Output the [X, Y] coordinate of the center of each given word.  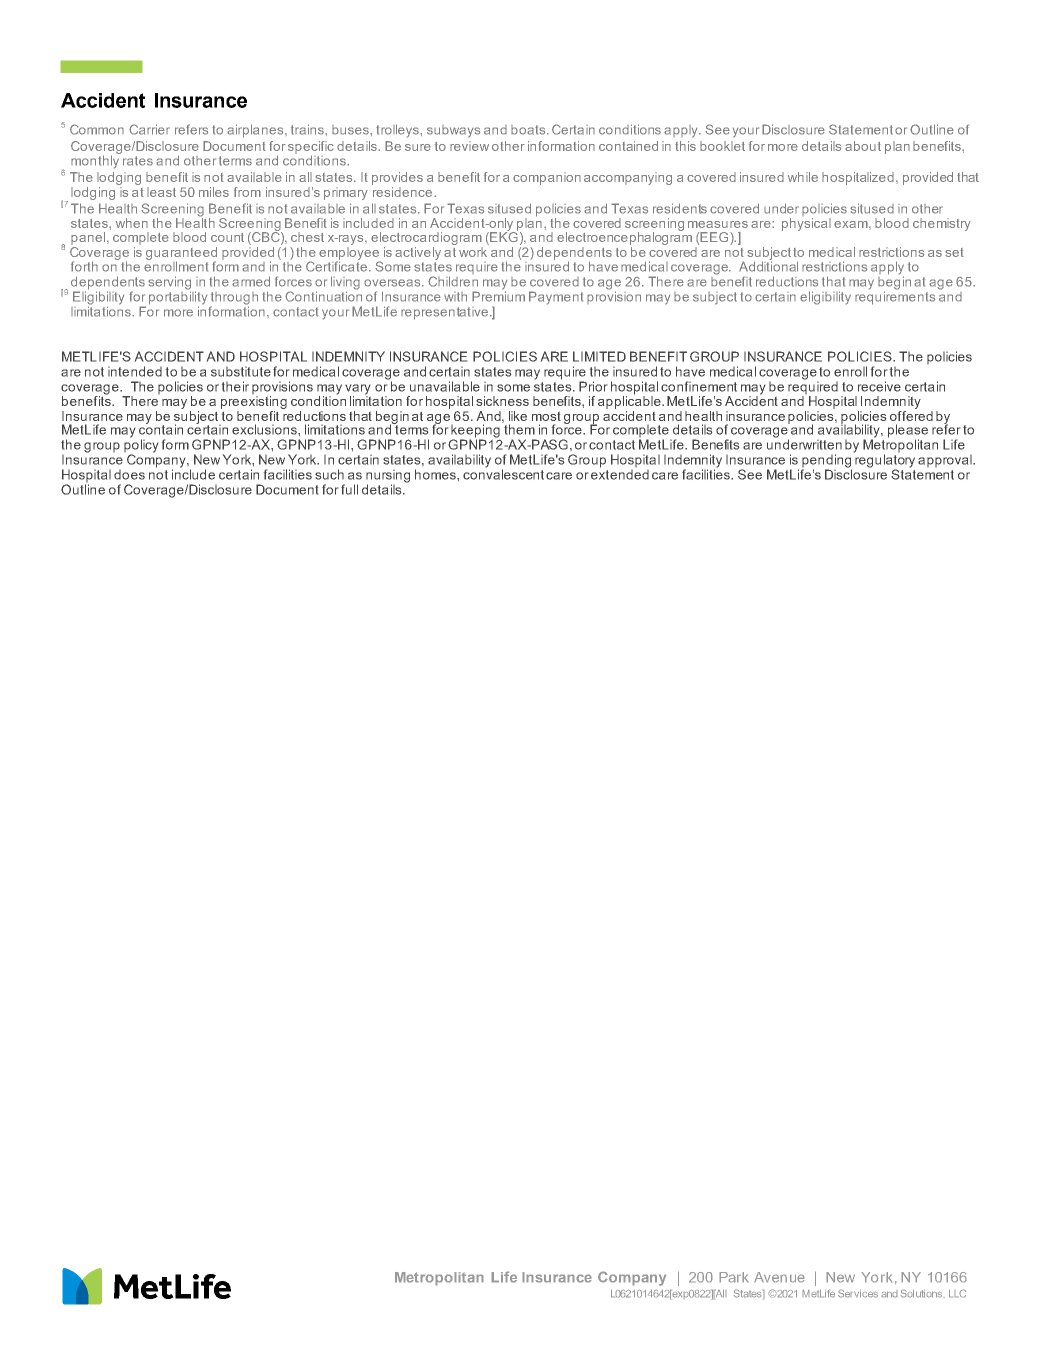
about [863, 146]
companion [547, 178]
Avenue [779, 1277]
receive [879, 386]
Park [734, 1277]
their [235, 386]
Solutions [922, 1293]
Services [858, 1293]
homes [436, 474]
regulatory [884, 461]
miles [214, 192]
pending [827, 462]
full [349, 489]
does [129, 475]
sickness [502, 401]
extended [620, 473]
